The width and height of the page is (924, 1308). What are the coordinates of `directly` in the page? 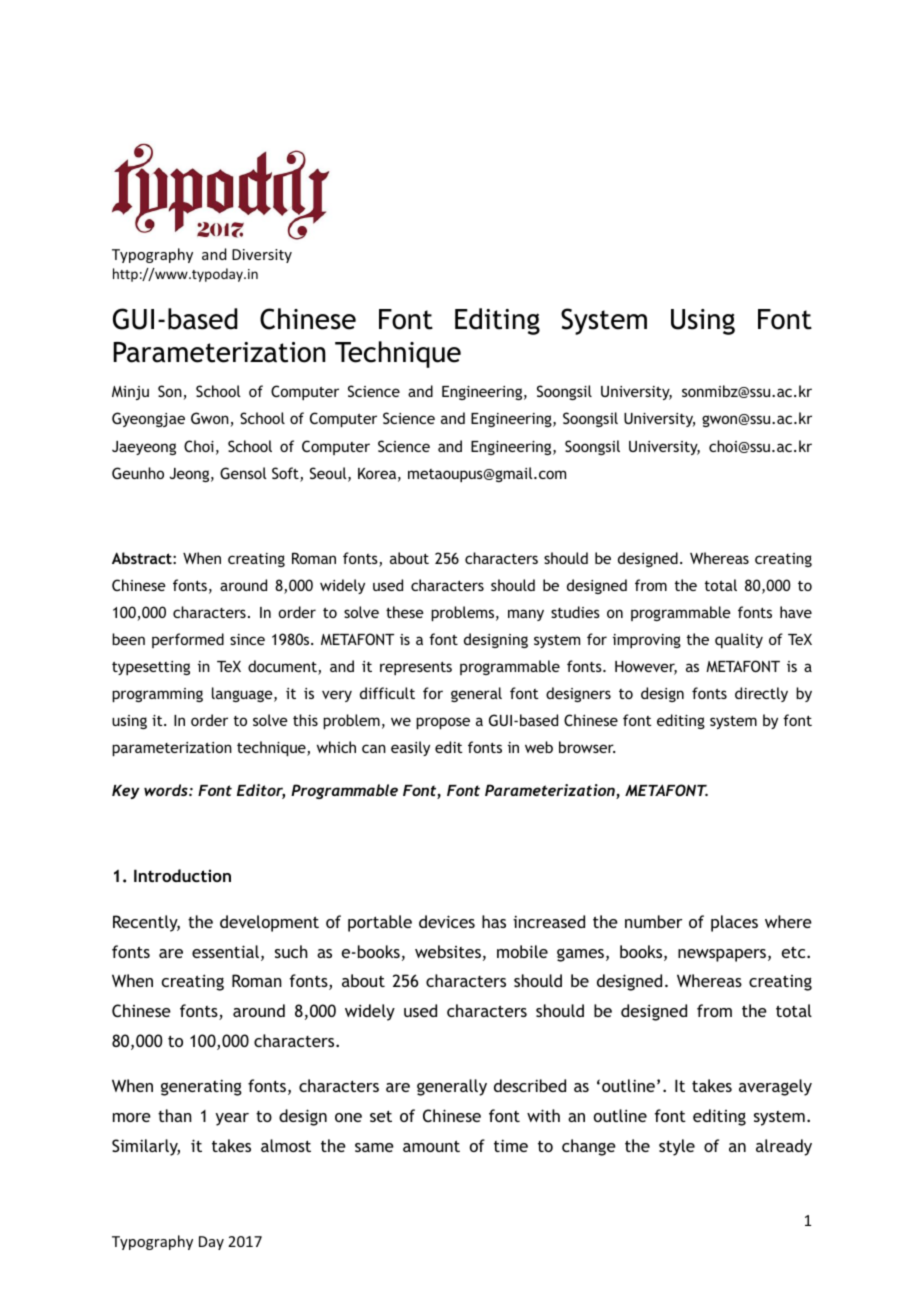 It's located at (761, 694).
